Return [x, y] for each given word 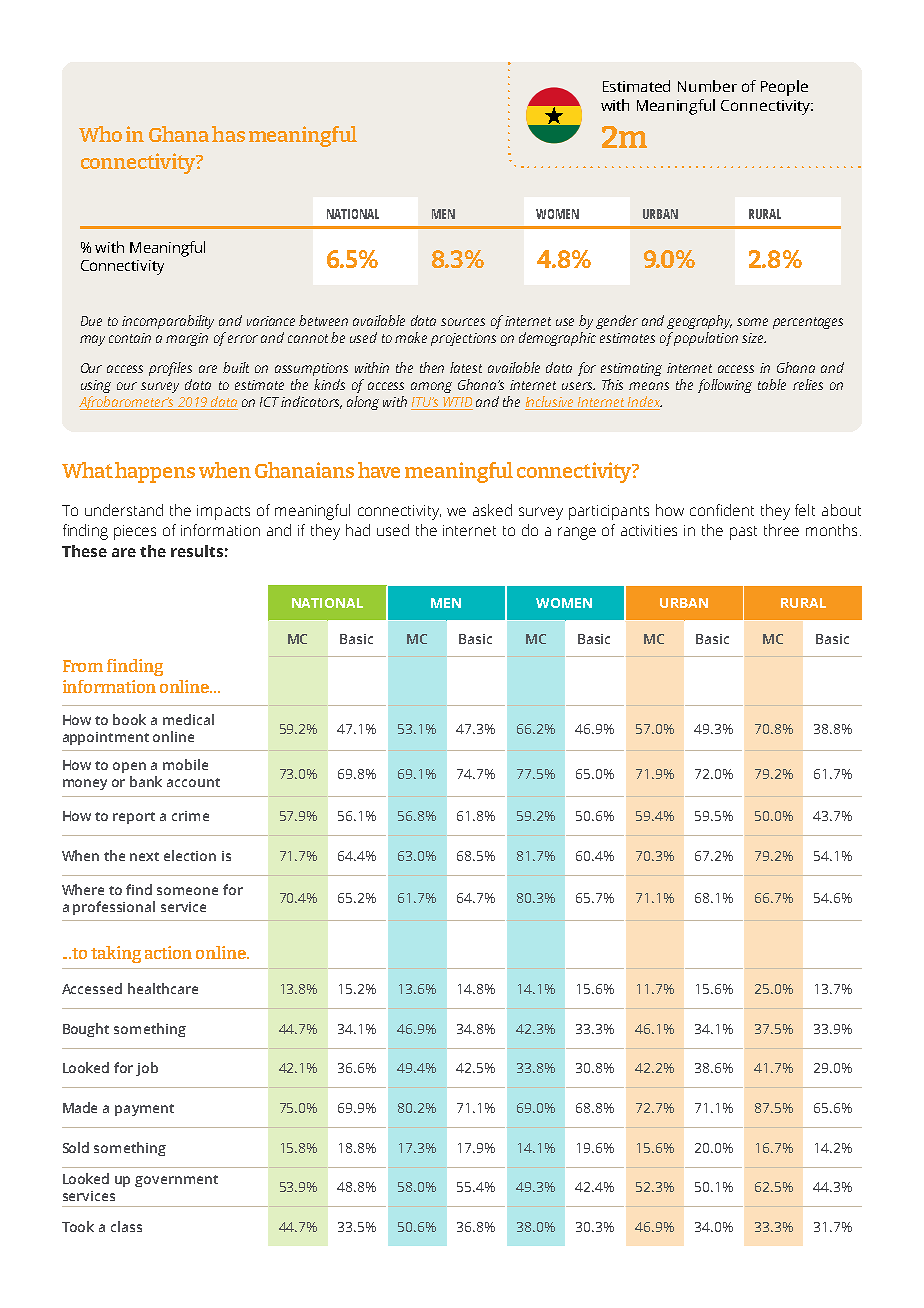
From [83, 666]
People [784, 88]
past [743, 533]
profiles [170, 369]
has [228, 134]
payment [144, 1110]
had [358, 530]
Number [707, 86]
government [176, 1181]
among [431, 387]
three [781, 530]
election [190, 855]
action [168, 952]
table [772, 384]
